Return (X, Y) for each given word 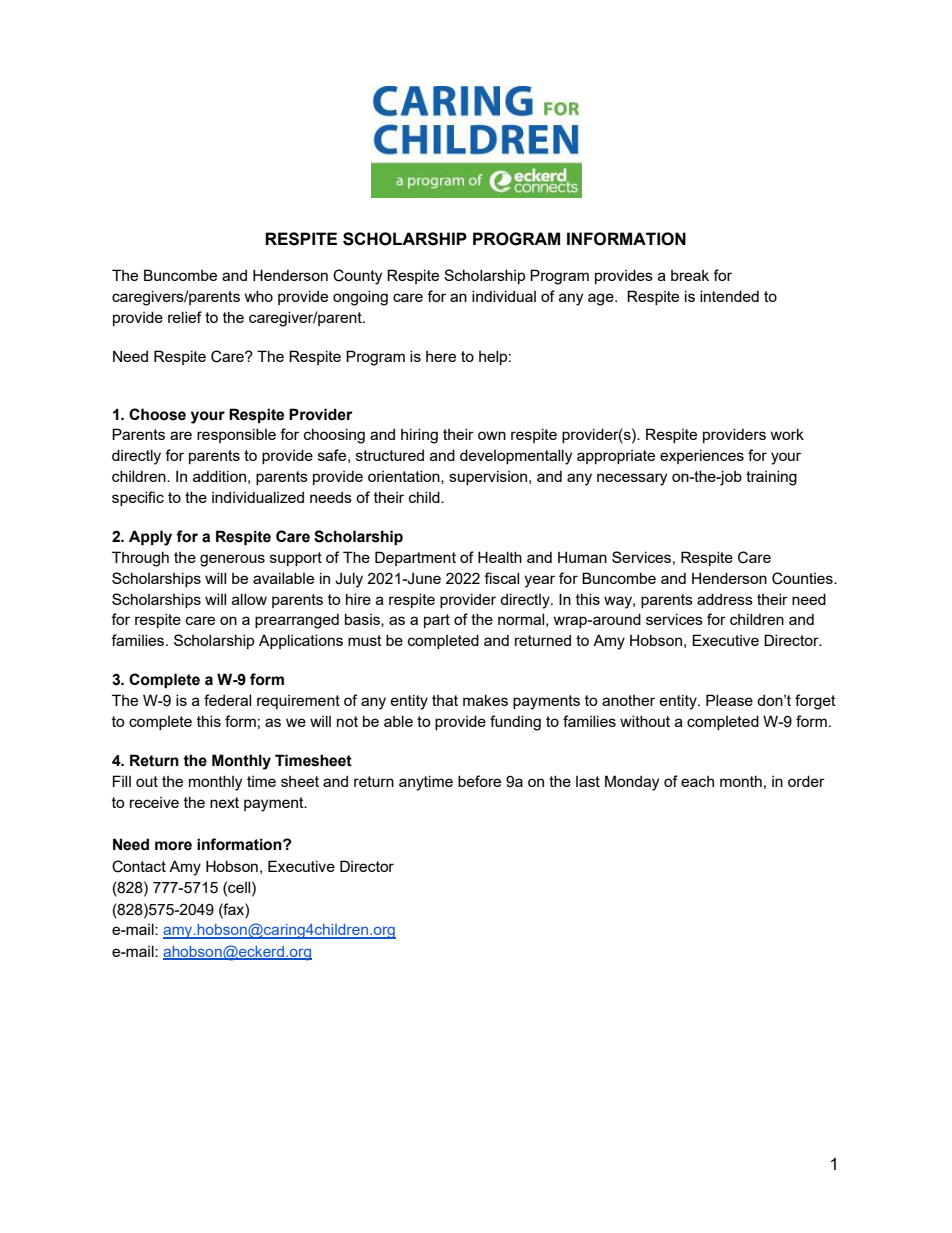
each (697, 781)
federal (227, 700)
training (771, 478)
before (479, 781)
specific (138, 498)
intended (729, 296)
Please (729, 700)
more (173, 846)
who (259, 296)
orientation (405, 477)
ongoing (360, 298)
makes (485, 700)
